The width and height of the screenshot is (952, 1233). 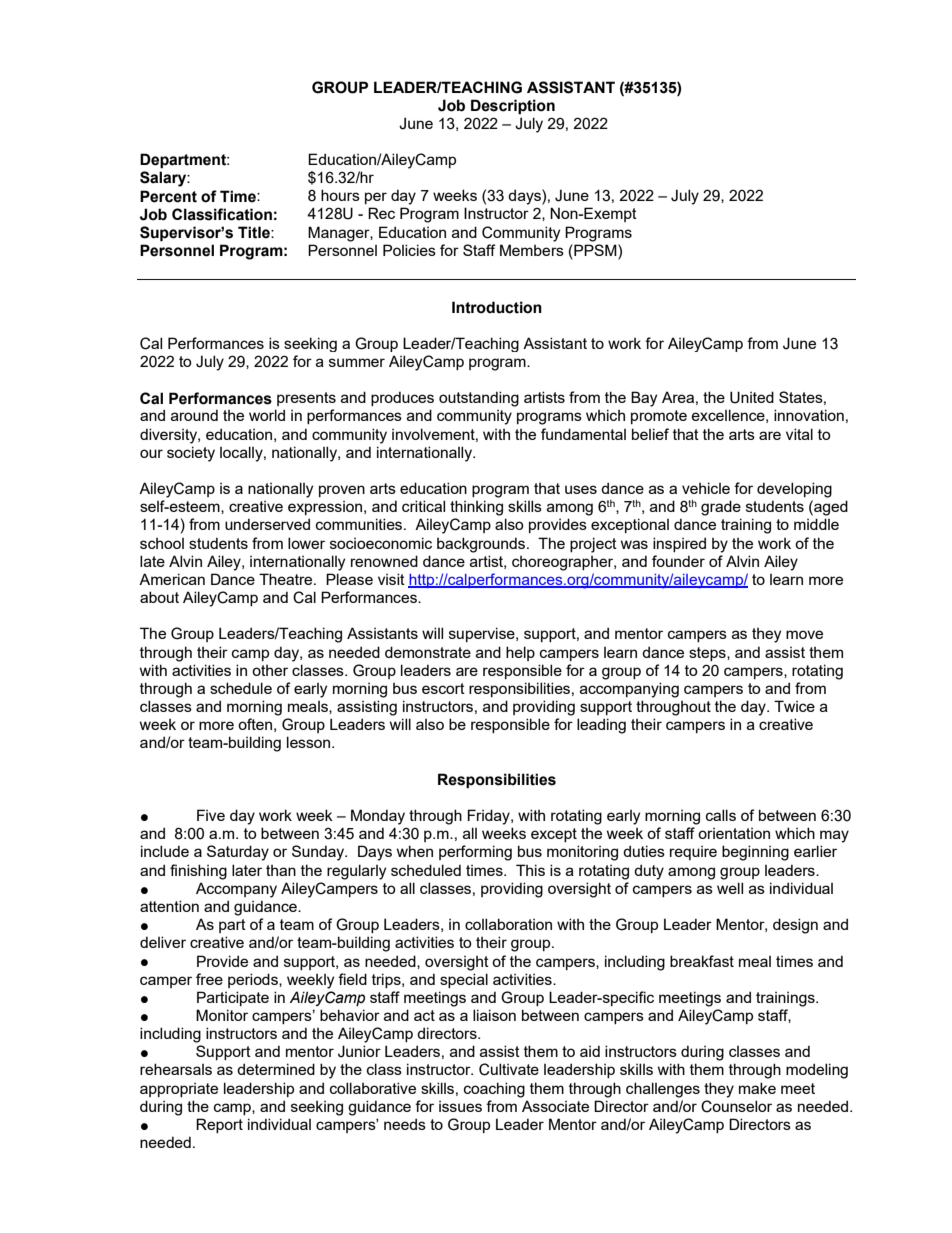 What do you see at coordinates (287, 579) in the screenshot?
I see `Theatre` at bounding box center [287, 579].
